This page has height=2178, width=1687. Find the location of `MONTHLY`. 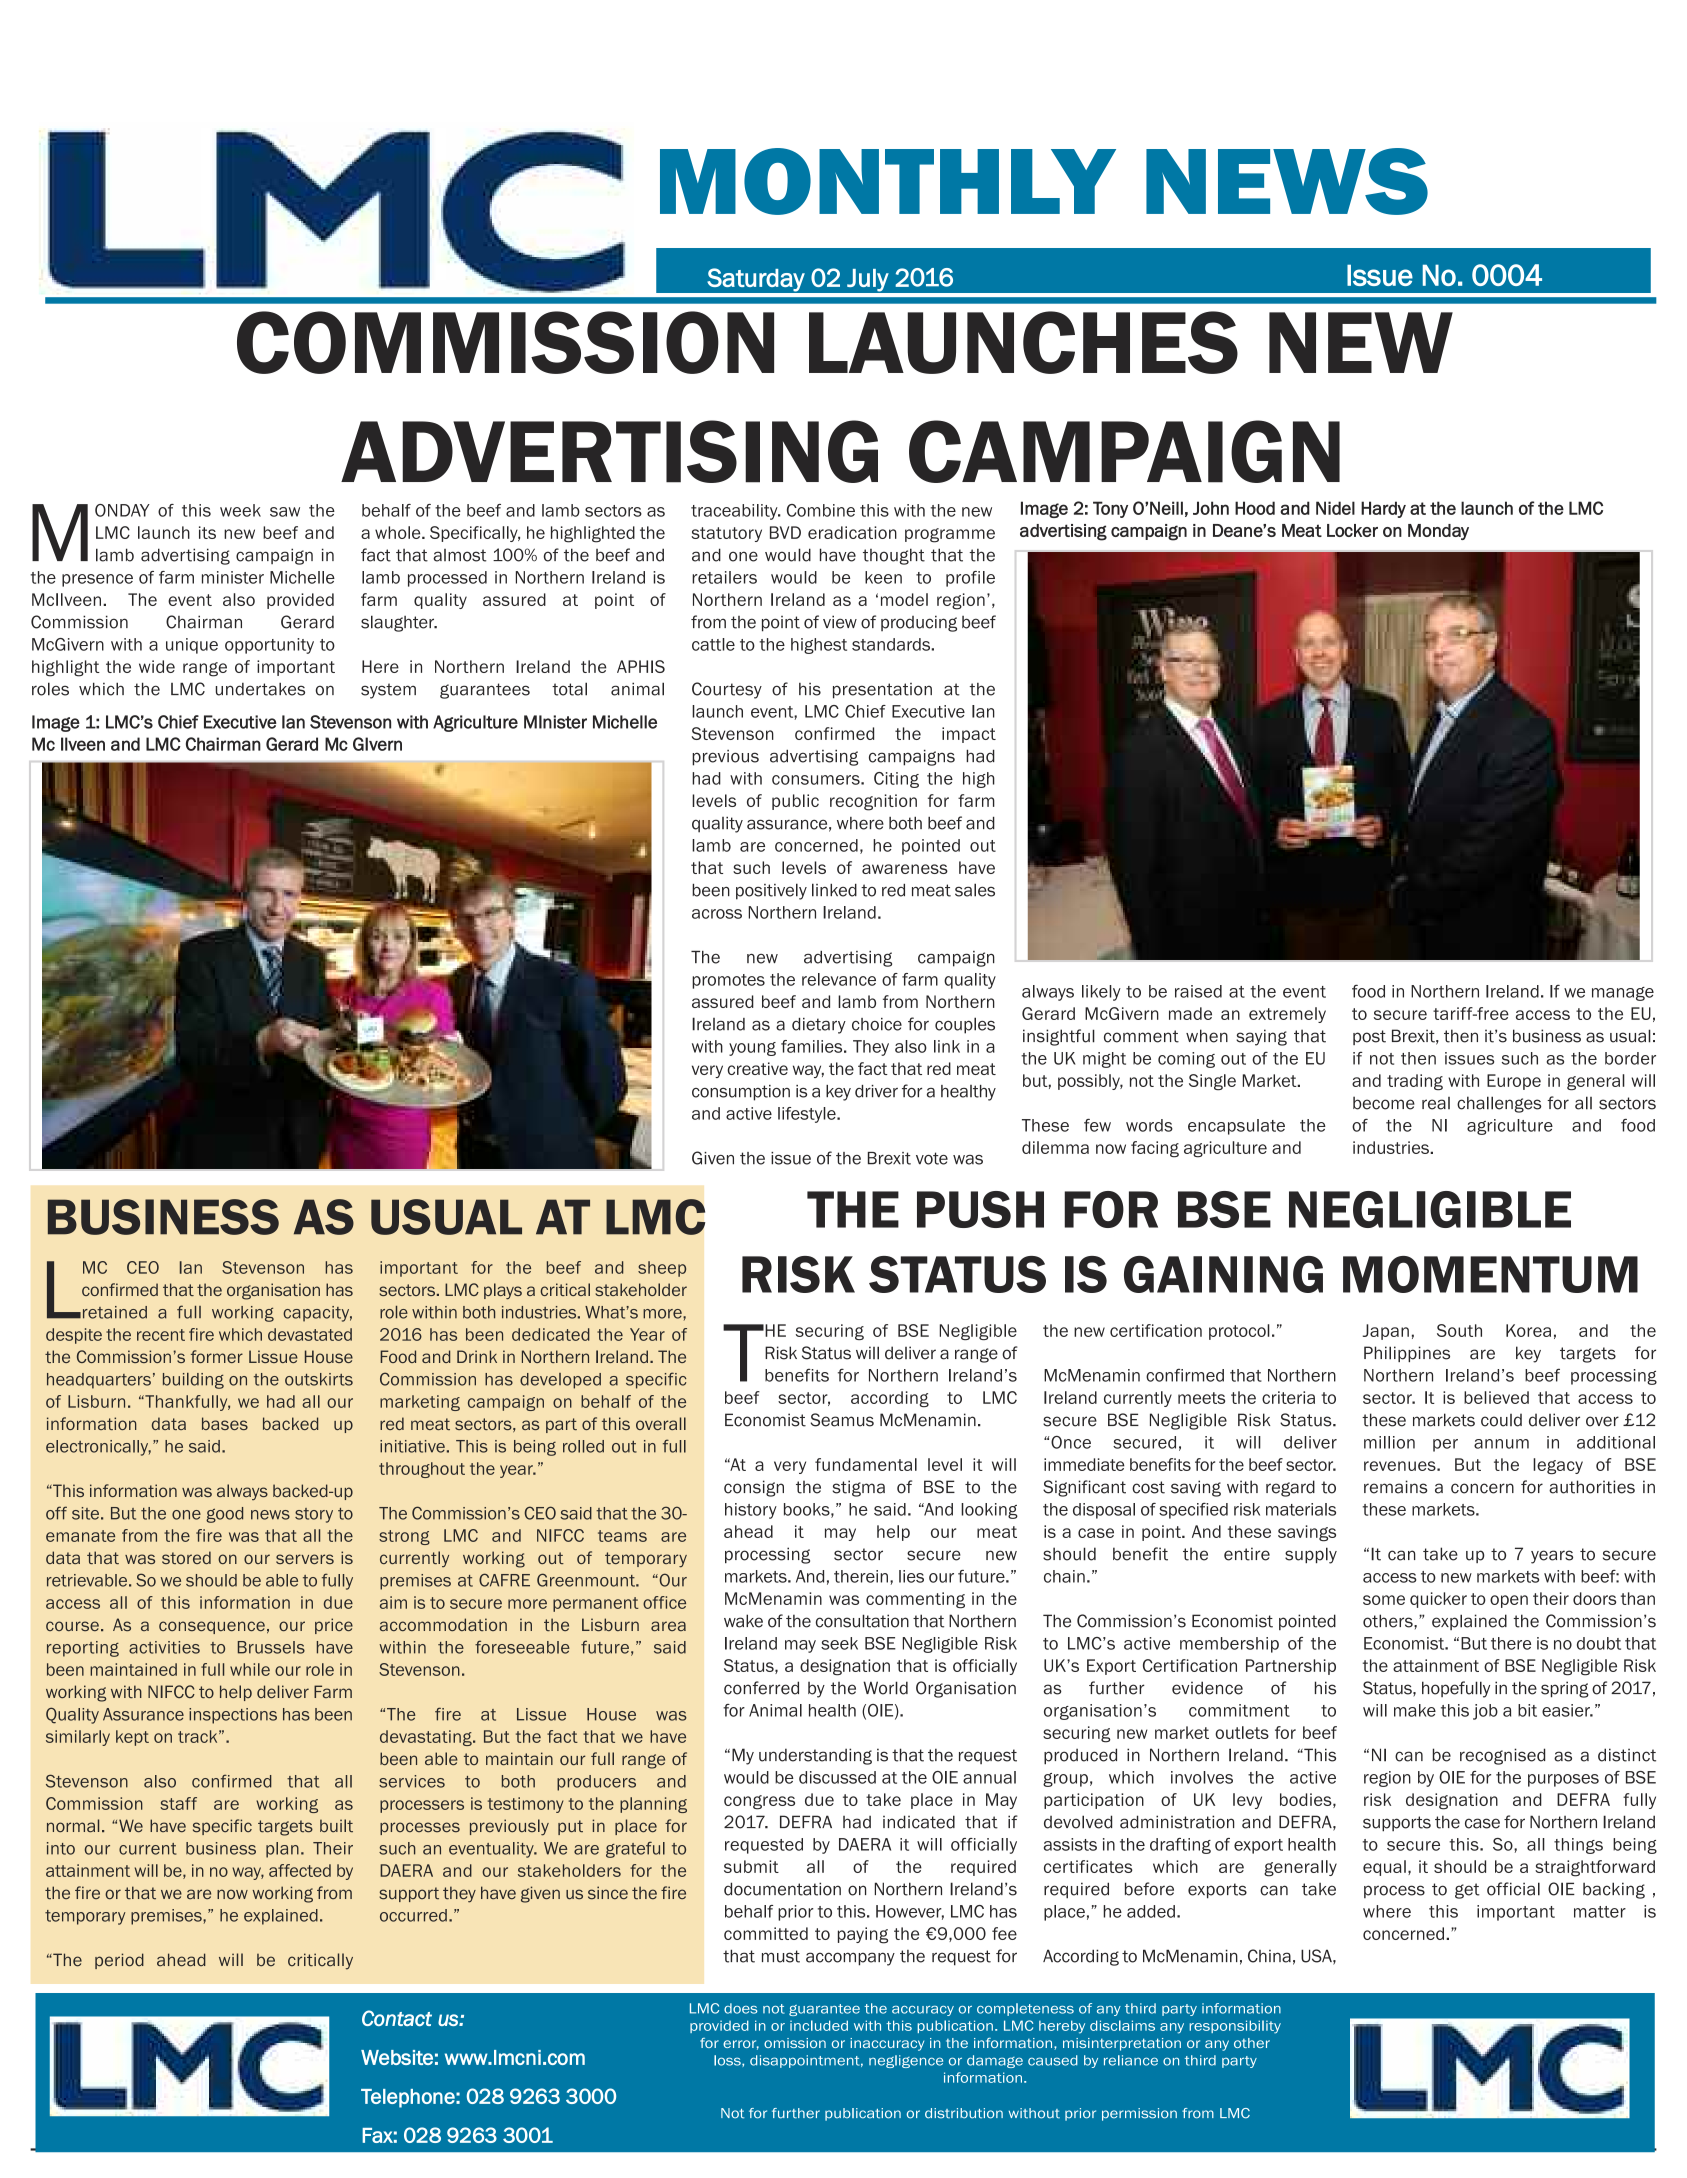

MONTHLY is located at coordinates (888, 181).
